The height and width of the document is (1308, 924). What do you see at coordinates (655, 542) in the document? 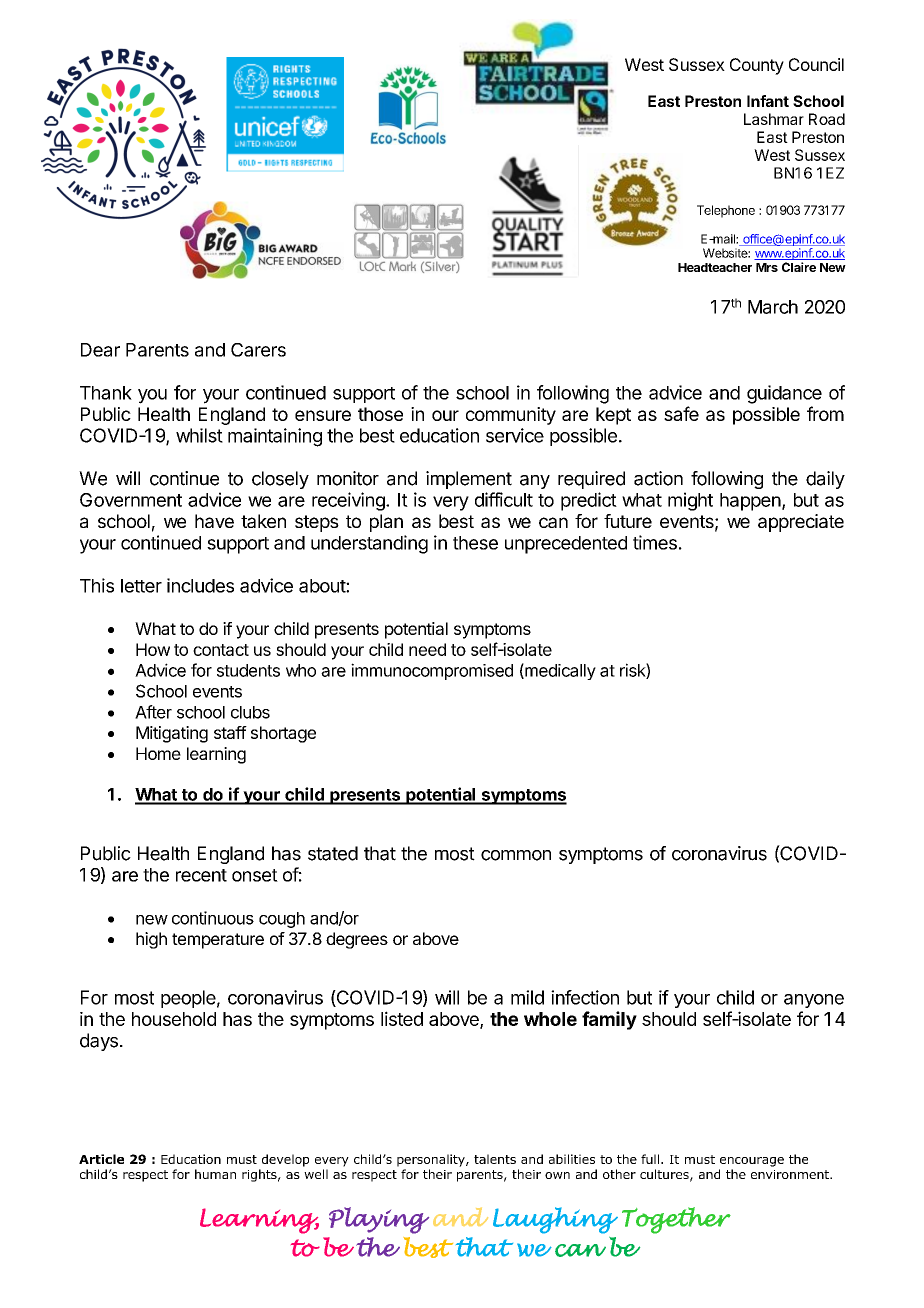
I see `times` at bounding box center [655, 542].
